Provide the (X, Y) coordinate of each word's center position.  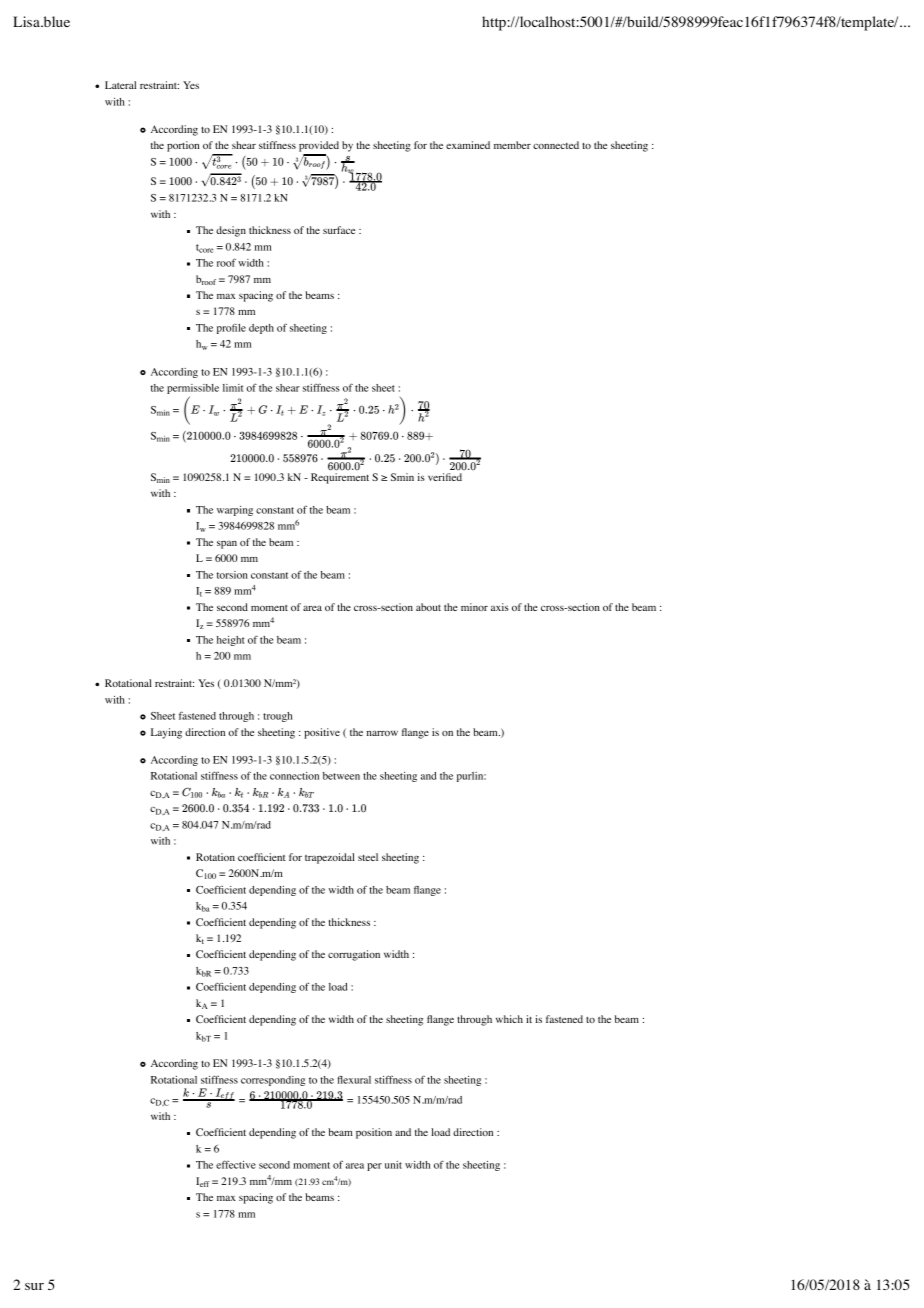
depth (261, 329)
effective (236, 1164)
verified (445, 477)
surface (339, 230)
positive (322, 733)
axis (500, 607)
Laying (166, 733)
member (512, 145)
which (509, 1019)
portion (183, 146)
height (231, 641)
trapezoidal (330, 858)
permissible (193, 390)
